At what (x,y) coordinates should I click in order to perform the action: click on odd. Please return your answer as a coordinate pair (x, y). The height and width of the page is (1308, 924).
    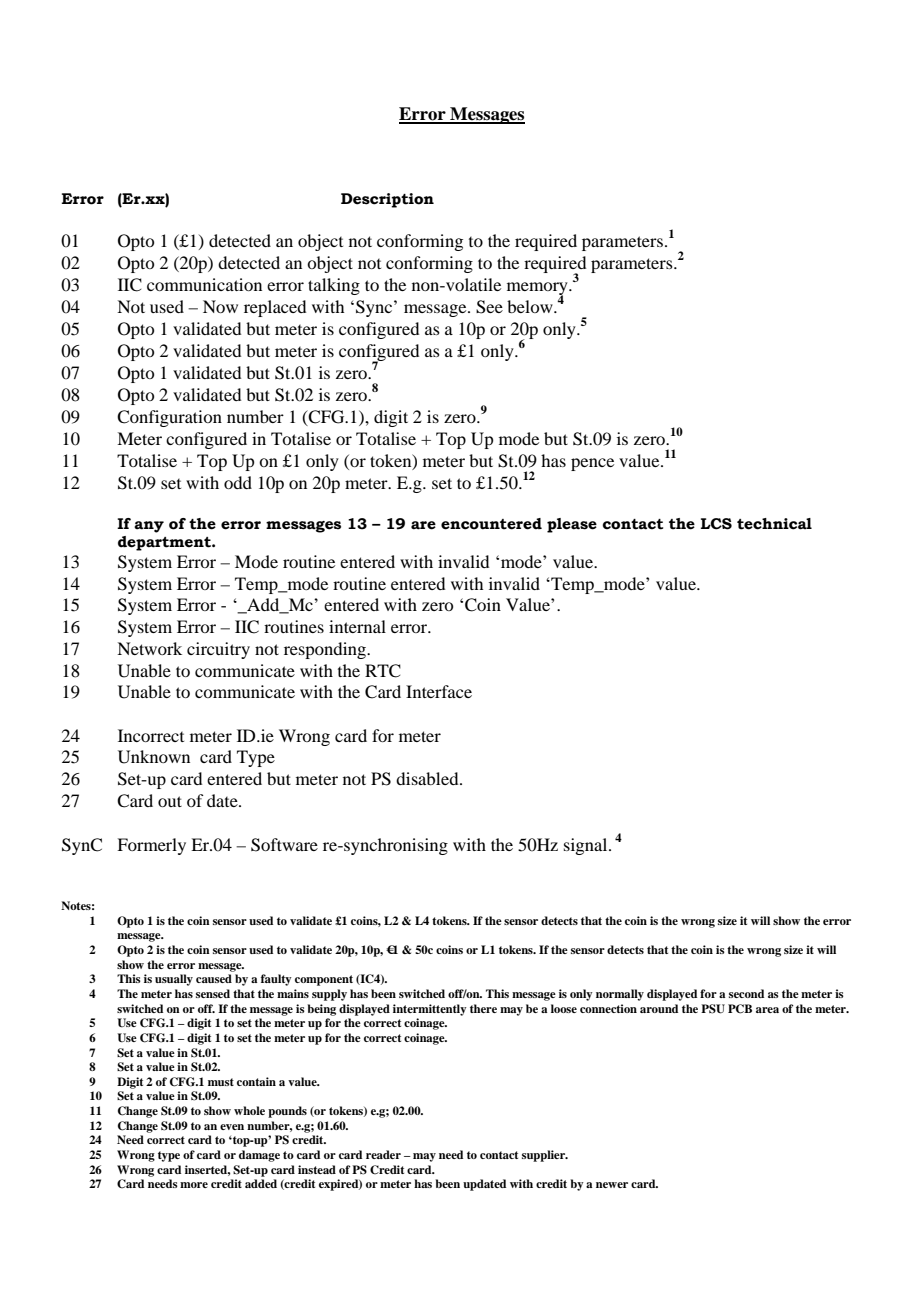
    Looking at the image, I should click on (238, 482).
